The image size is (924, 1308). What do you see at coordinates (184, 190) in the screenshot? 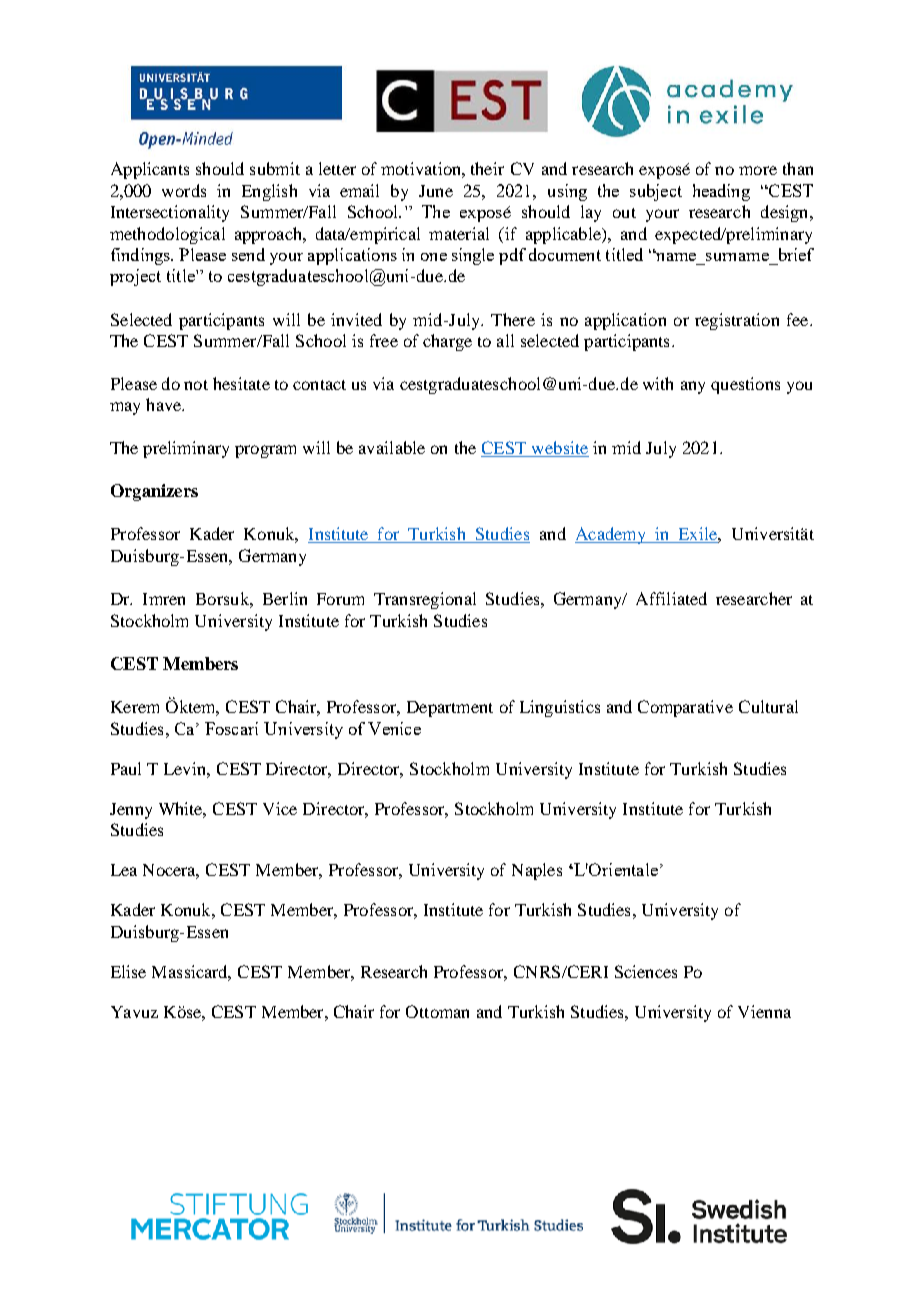
I see `words` at bounding box center [184, 190].
